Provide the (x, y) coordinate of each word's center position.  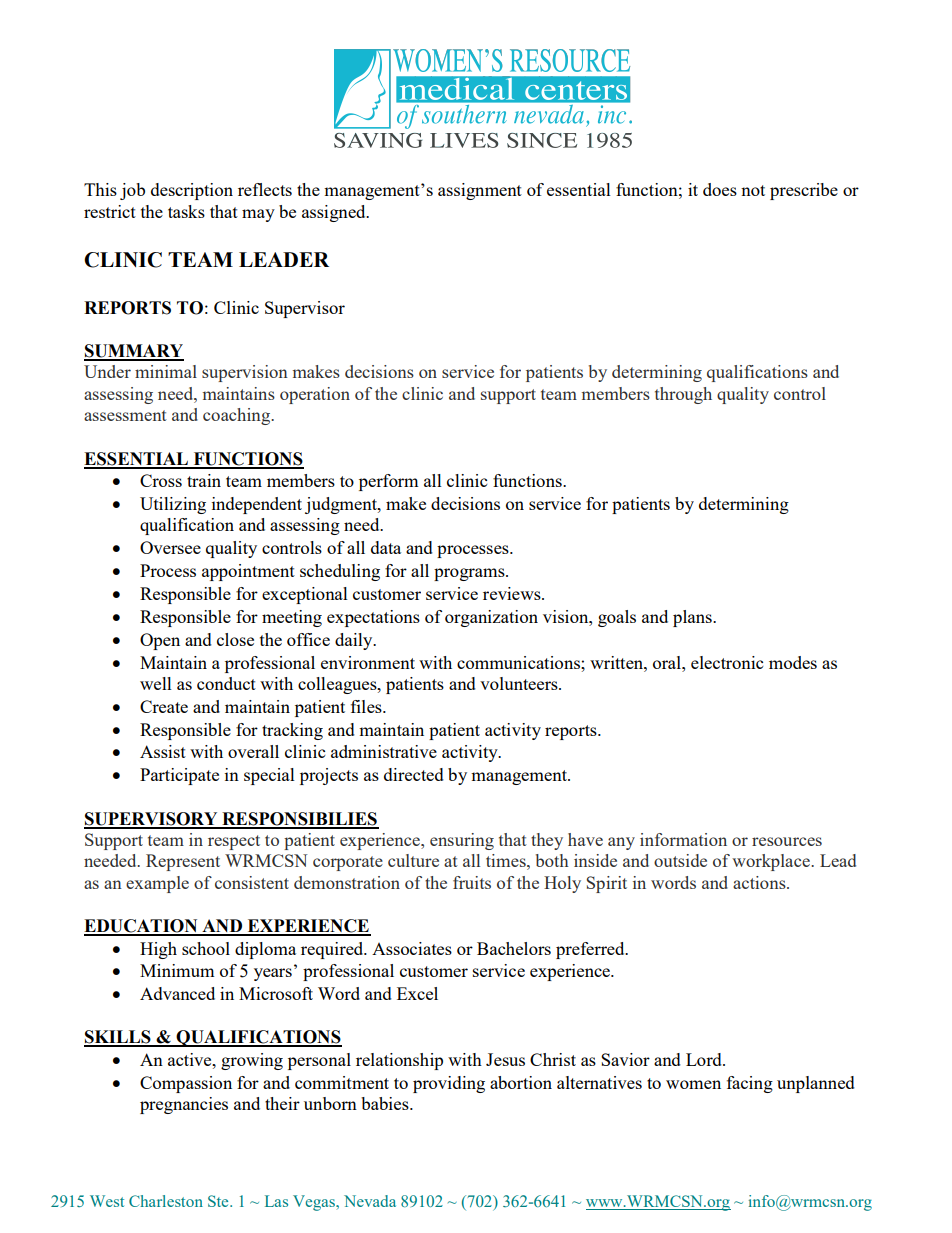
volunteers (520, 683)
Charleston (166, 1201)
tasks (186, 211)
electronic (727, 662)
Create (164, 706)
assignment (480, 191)
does (720, 189)
